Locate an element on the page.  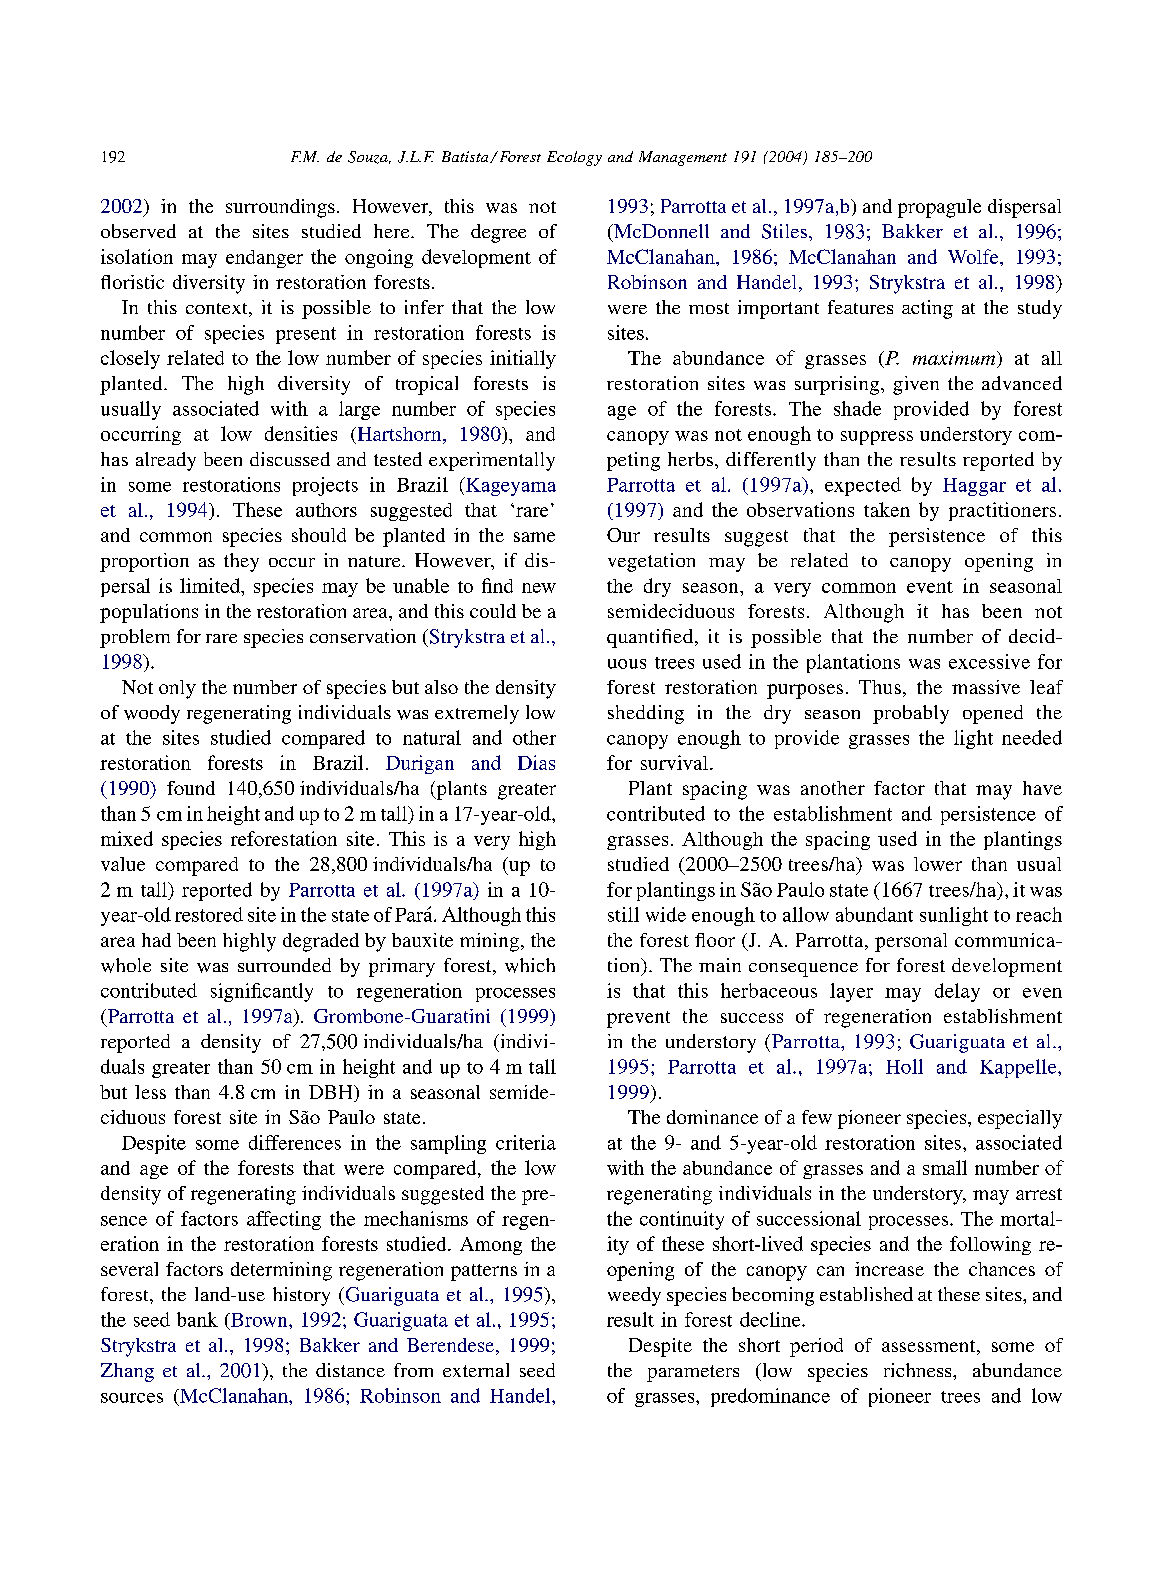
propagule is located at coordinates (939, 208).
